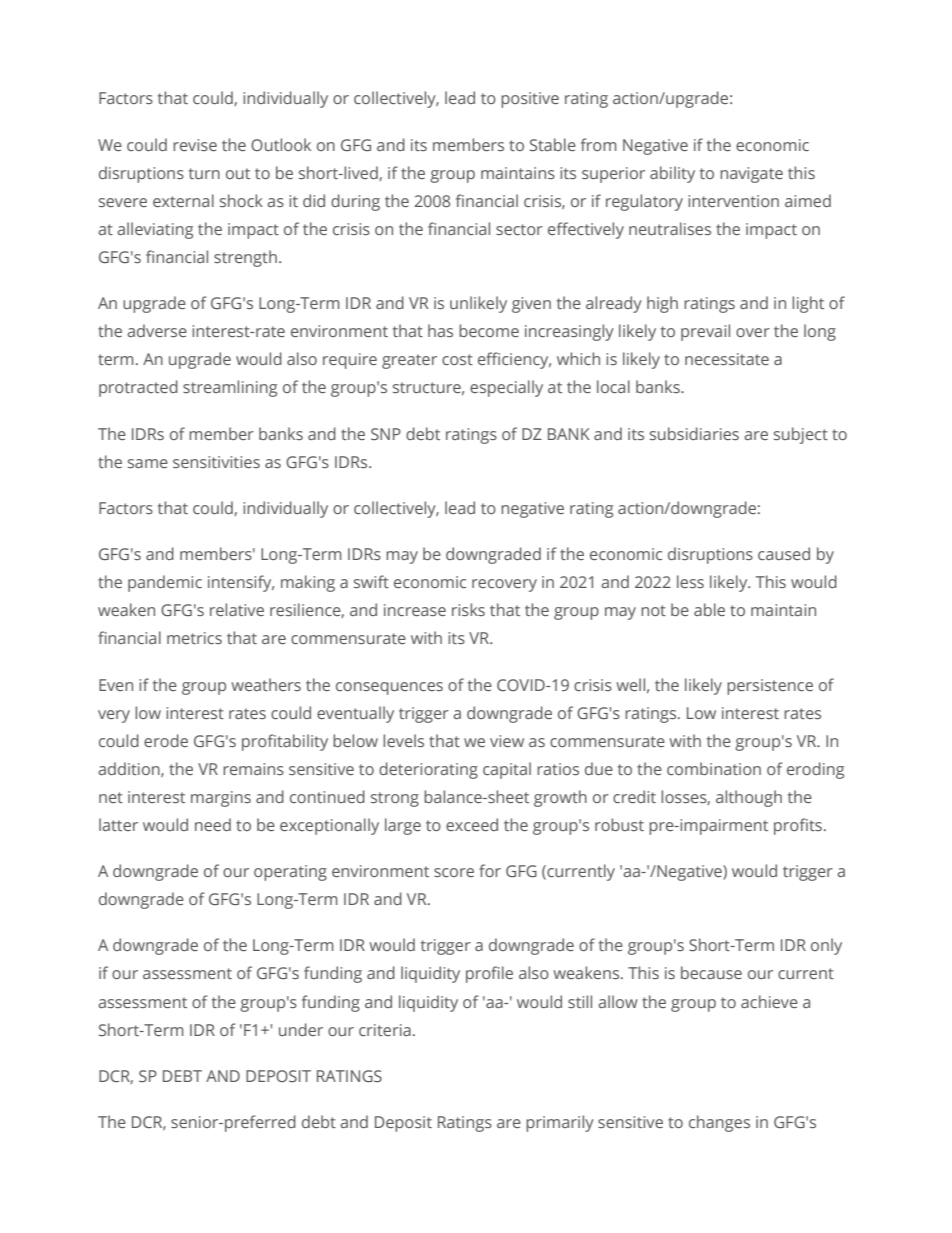 This screenshot has width=952, height=1233. Describe the element at coordinates (751, 175) in the screenshot. I see `navigate` at that location.
